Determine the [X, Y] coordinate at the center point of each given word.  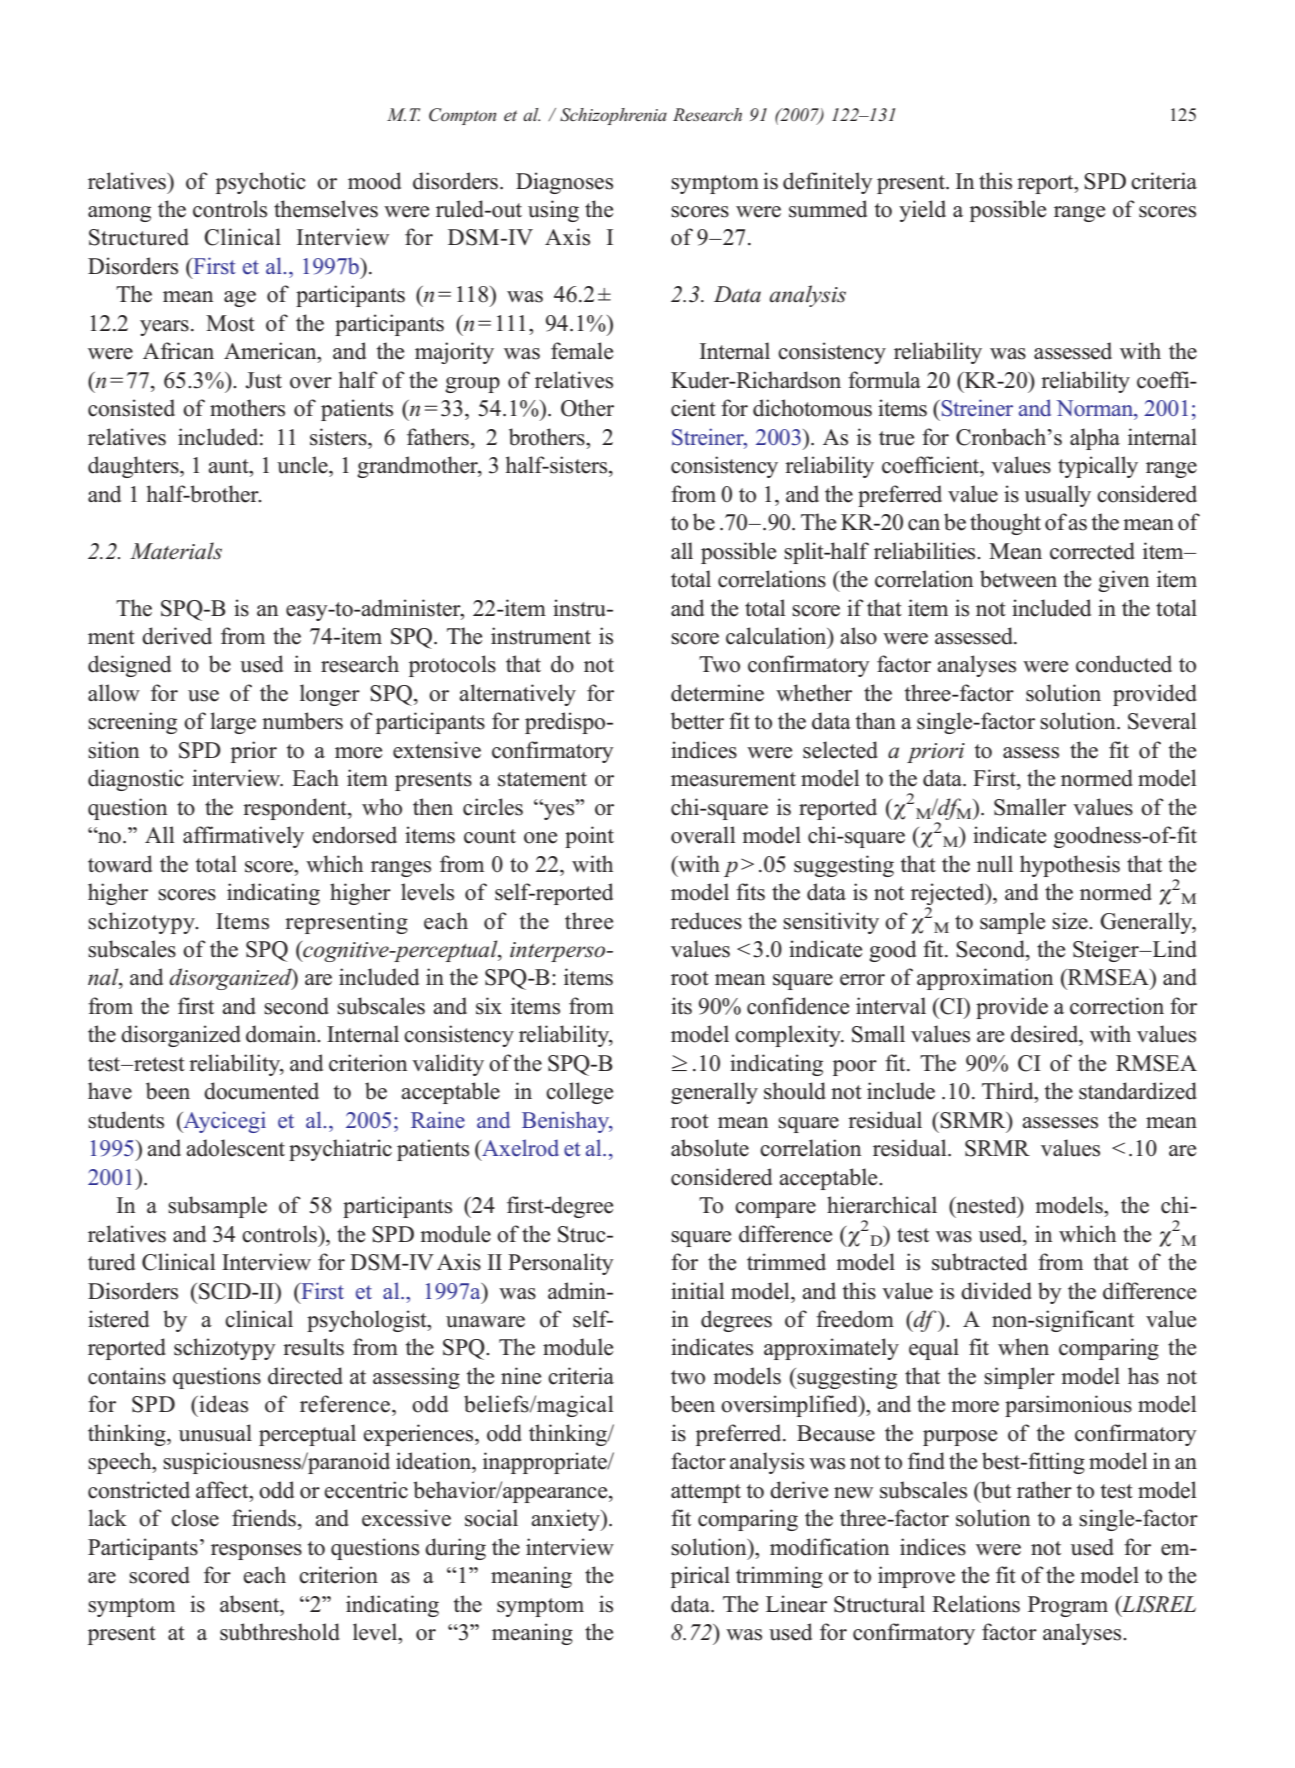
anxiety [566, 1520]
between [1018, 579]
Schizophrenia [613, 116]
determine [717, 693]
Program [1068, 1606]
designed [129, 666]
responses [256, 1552]
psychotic [261, 183]
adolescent [235, 1148]
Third [1009, 1091]
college [579, 1093]
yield [922, 211]
